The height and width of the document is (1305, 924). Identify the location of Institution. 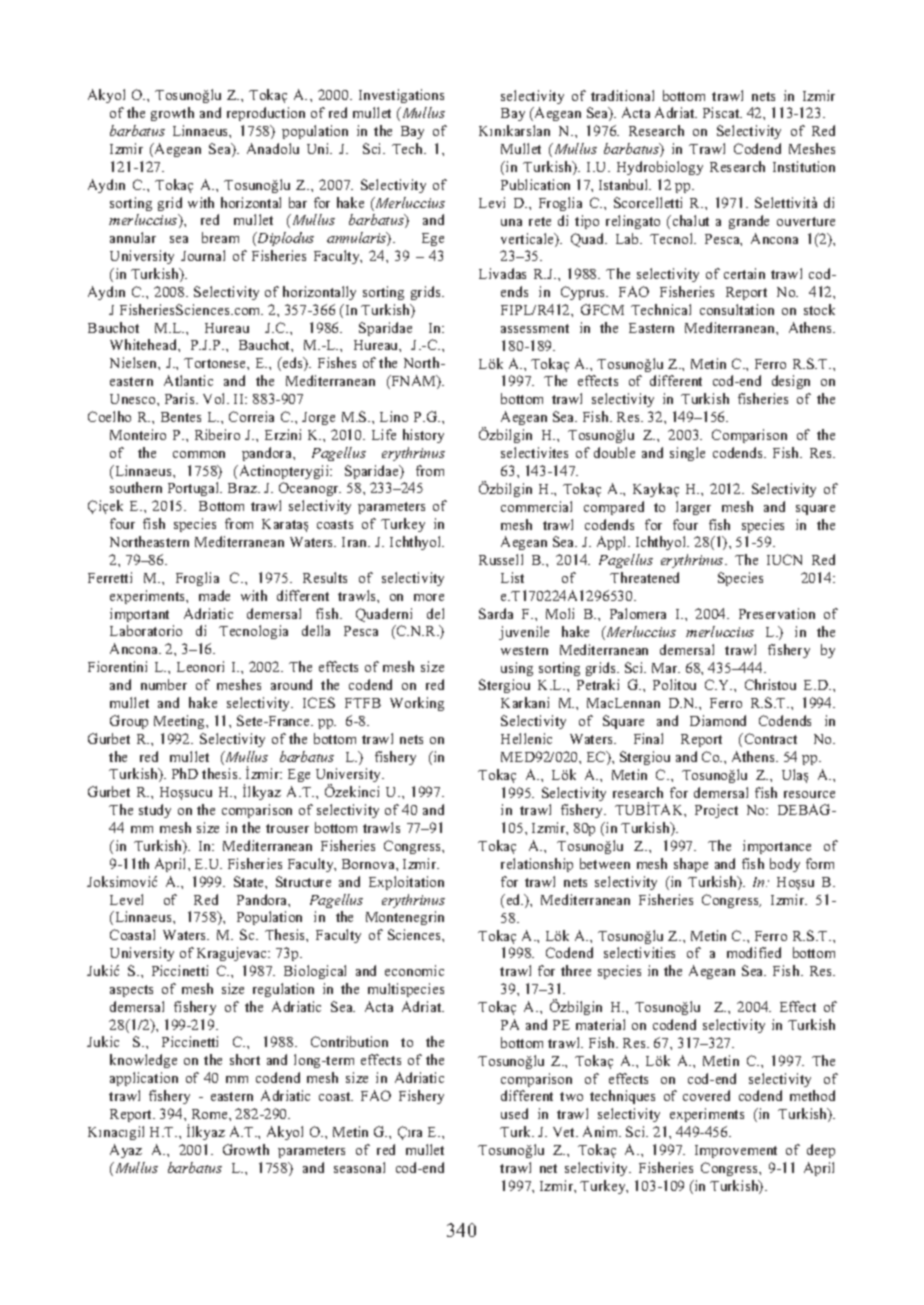
(804, 166).
